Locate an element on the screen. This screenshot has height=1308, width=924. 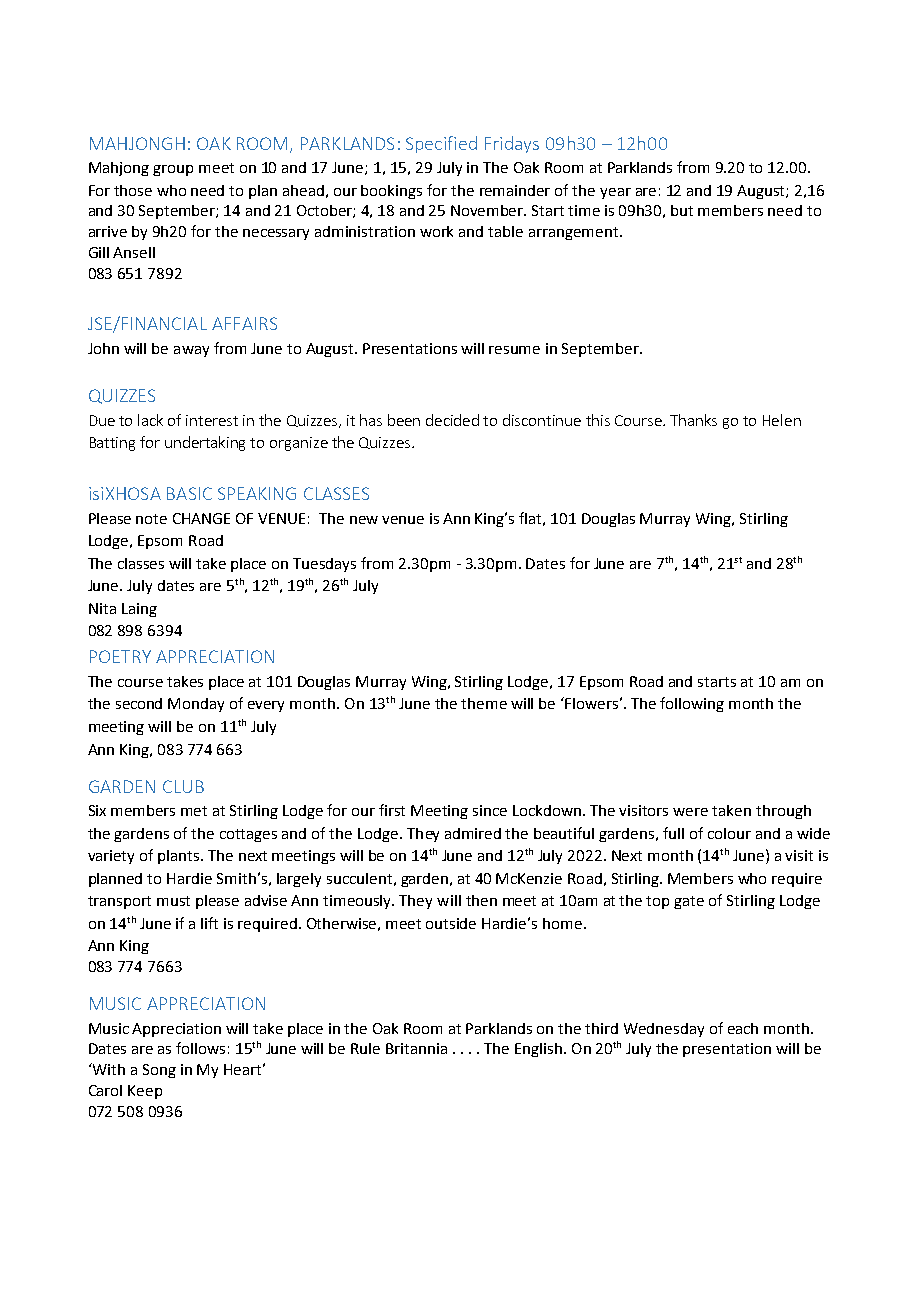
group is located at coordinates (173, 170).
